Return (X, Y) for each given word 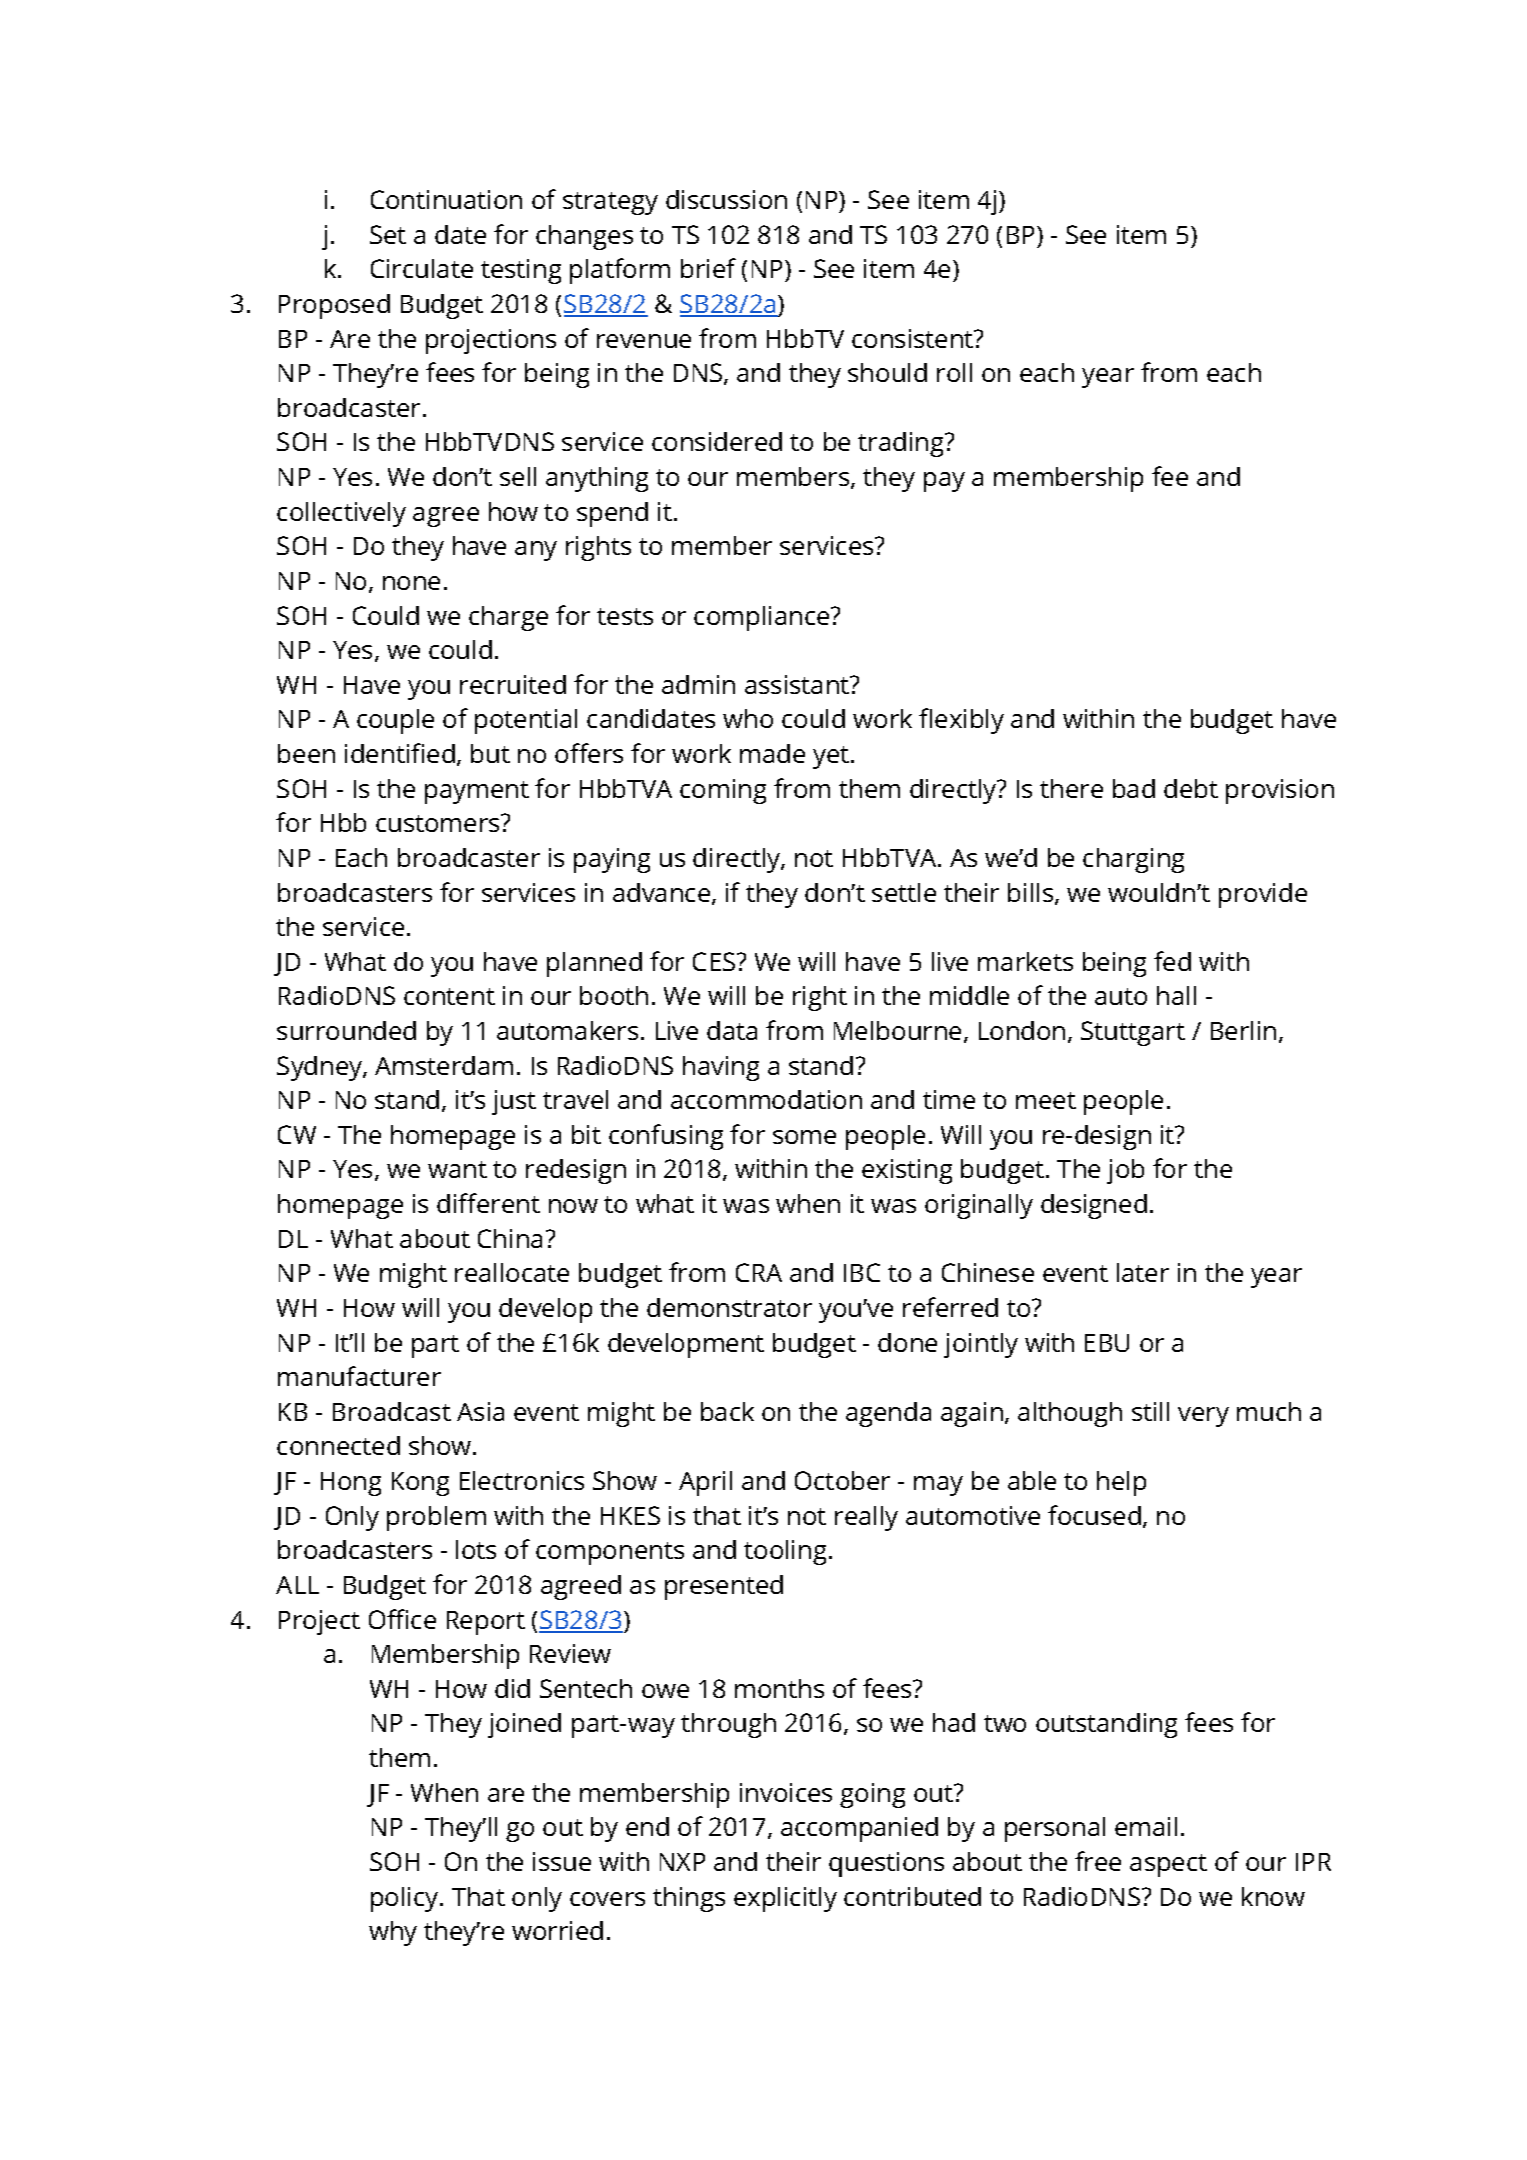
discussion (726, 199)
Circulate (422, 268)
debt (1191, 788)
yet (832, 757)
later (1143, 1272)
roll (954, 372)
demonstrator (729, 1307)
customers (439, 823)
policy (406, 1899)
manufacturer (359, 1376)
